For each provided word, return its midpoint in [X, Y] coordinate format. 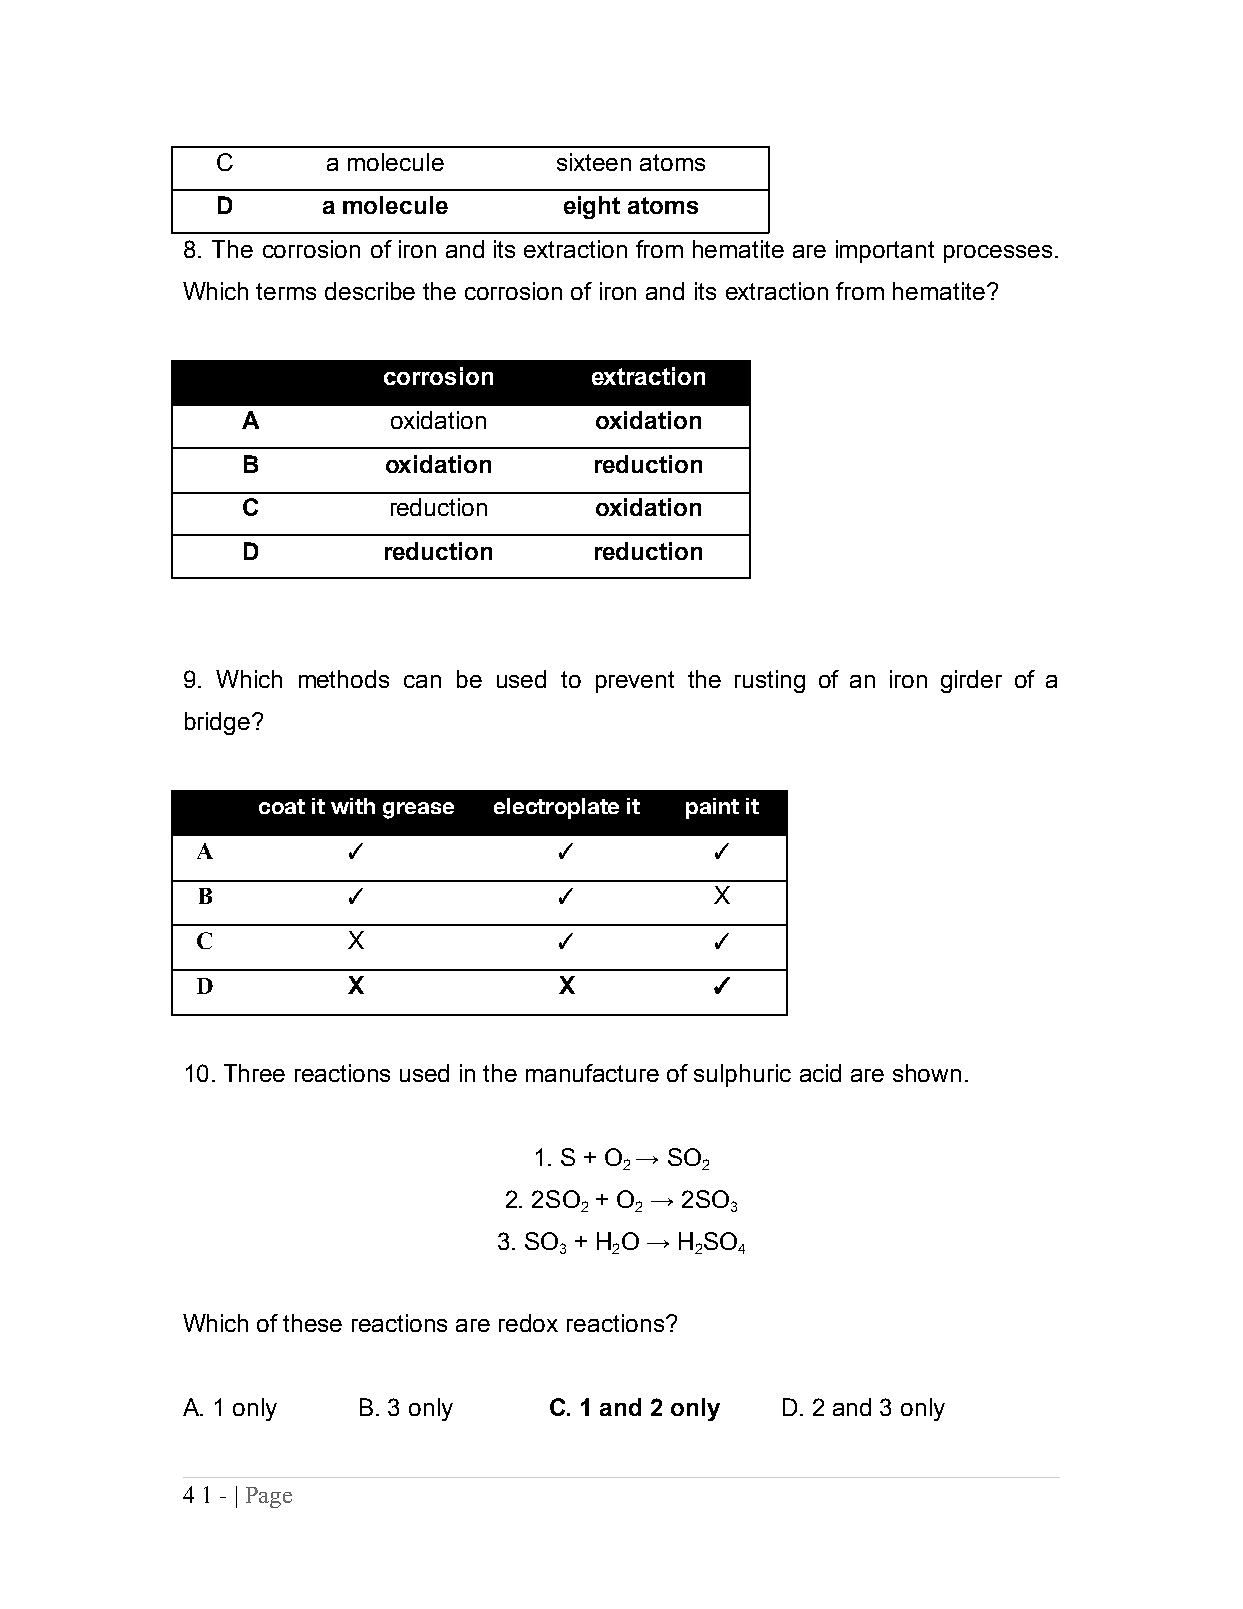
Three [254, 1073]
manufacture [592, 1073]
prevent [635, 682]
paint [712, 808]
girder [971, 681]
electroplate [556, 808]
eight [592, 207]
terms [286, 291]
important [885, 251]
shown [927, 1073]
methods [344, 679]
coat [282, 806]
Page [269, 1497]
